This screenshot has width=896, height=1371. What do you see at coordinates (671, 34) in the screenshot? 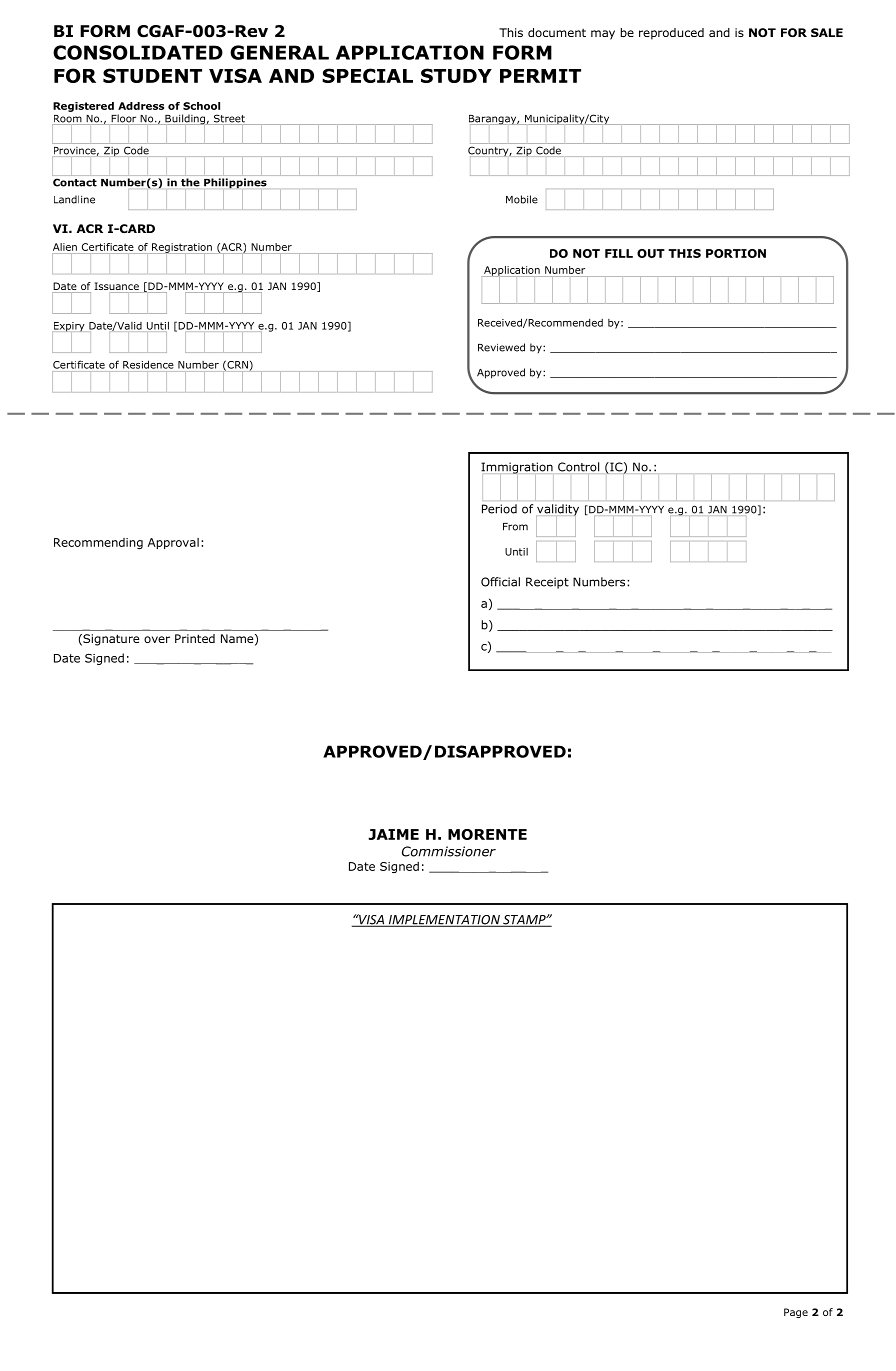
I see `reproduced` at bounding box center [671, 34].
